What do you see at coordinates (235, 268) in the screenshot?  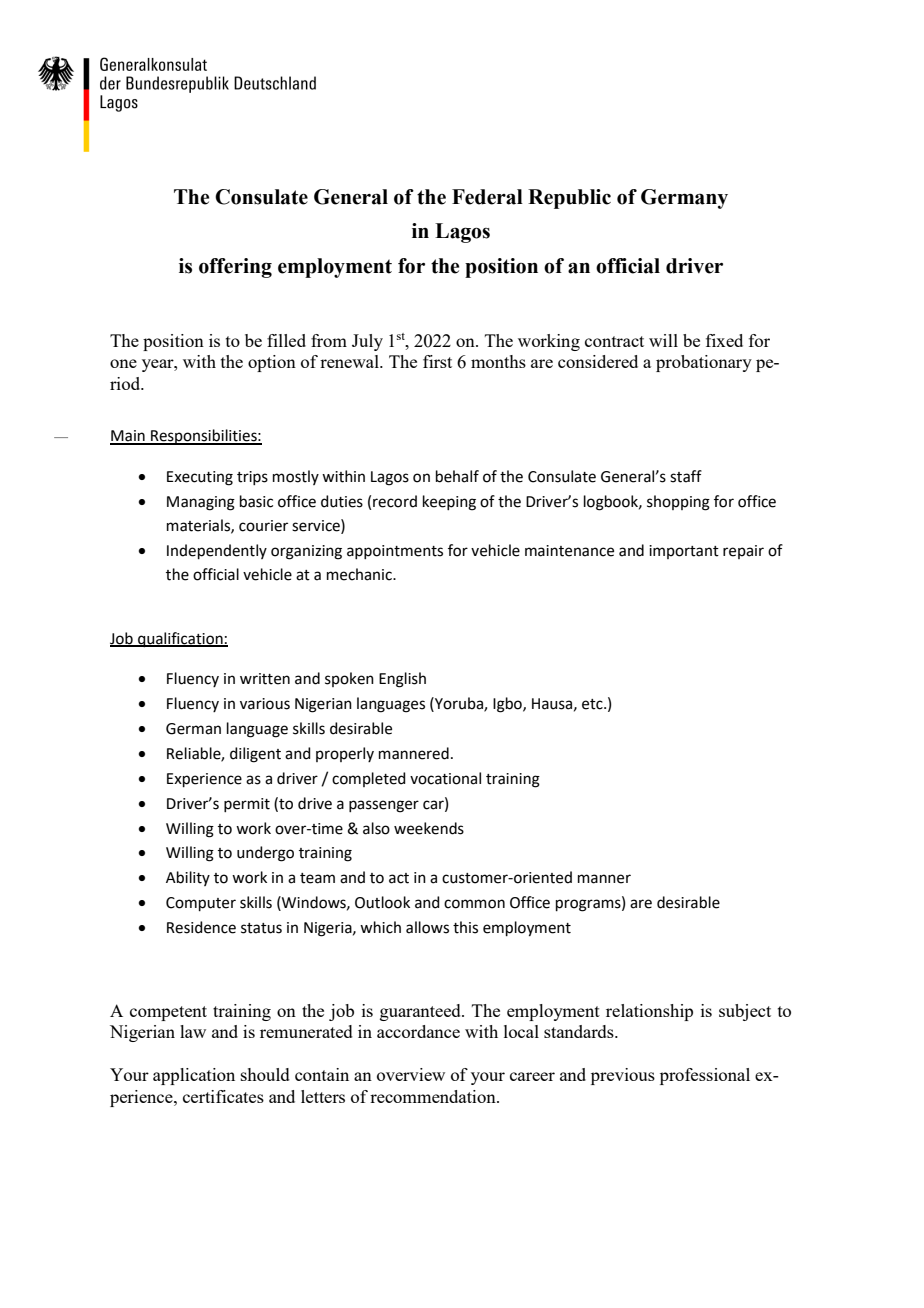 I see `offering` at bounding box center [235, 268].
